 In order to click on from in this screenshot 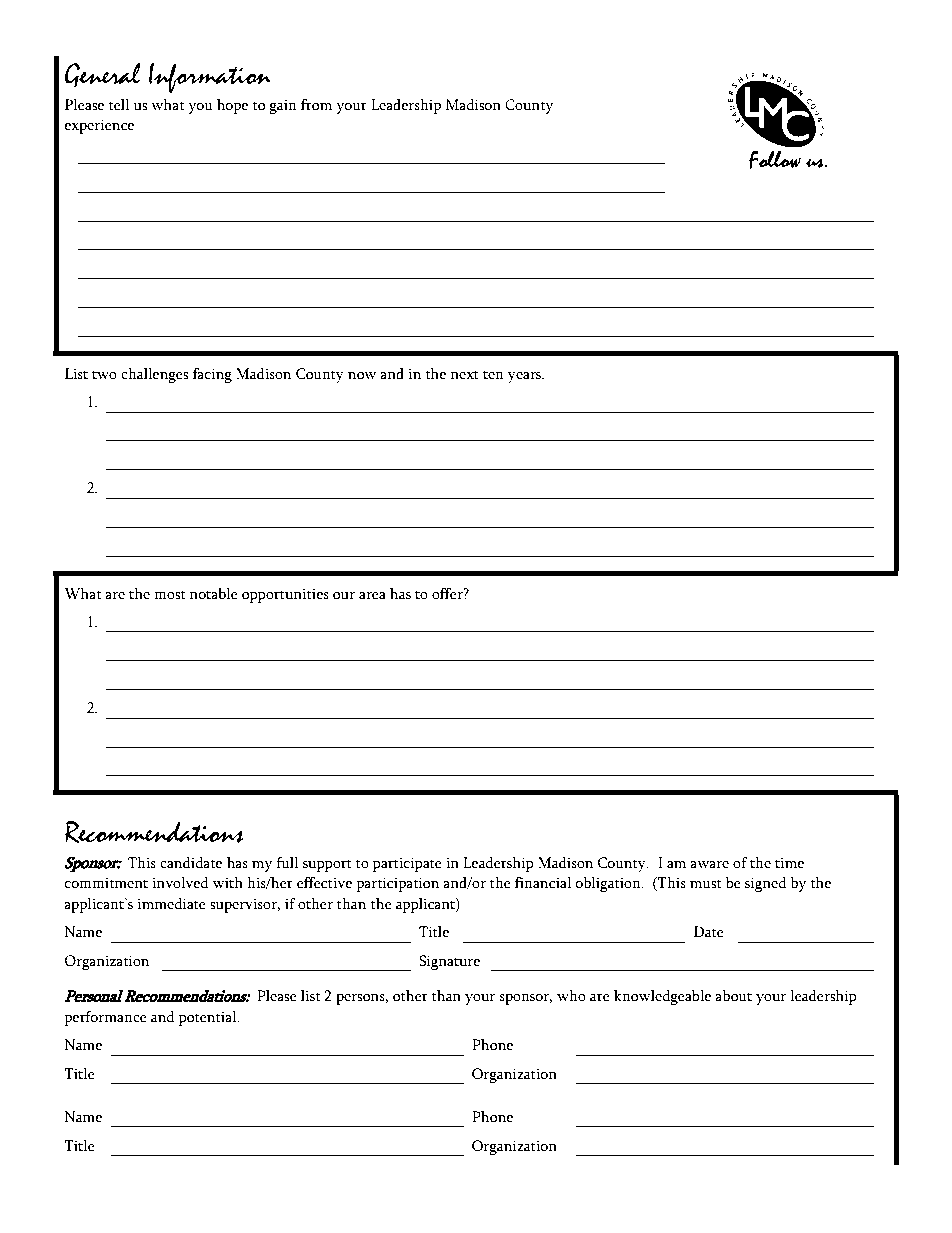, I will do `click(316, 105)`.
